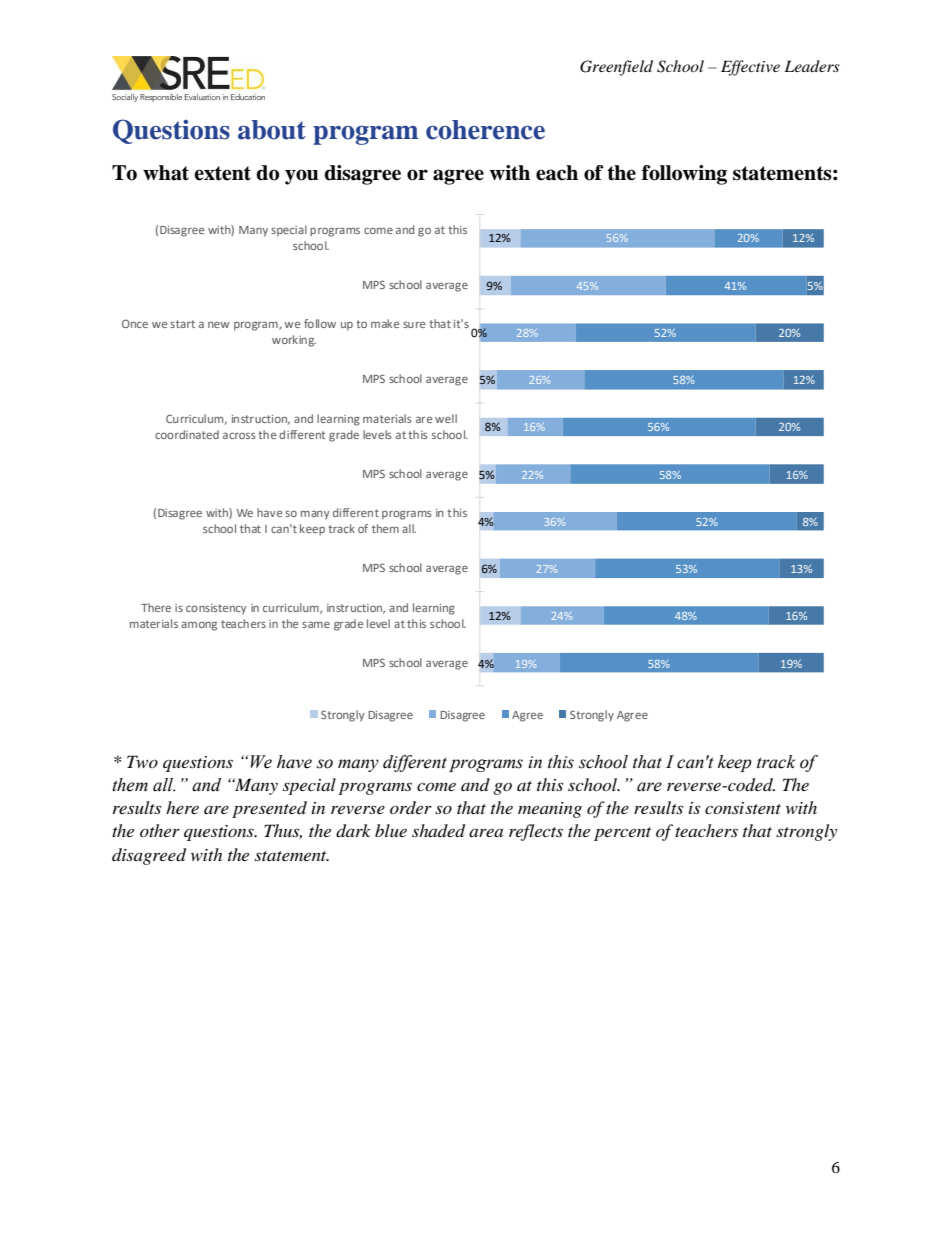 This screenshot has width=952, height=1233. Describe the element at coordinates (616, 68) in the screenshot. I see `Greenfield` at that location.
